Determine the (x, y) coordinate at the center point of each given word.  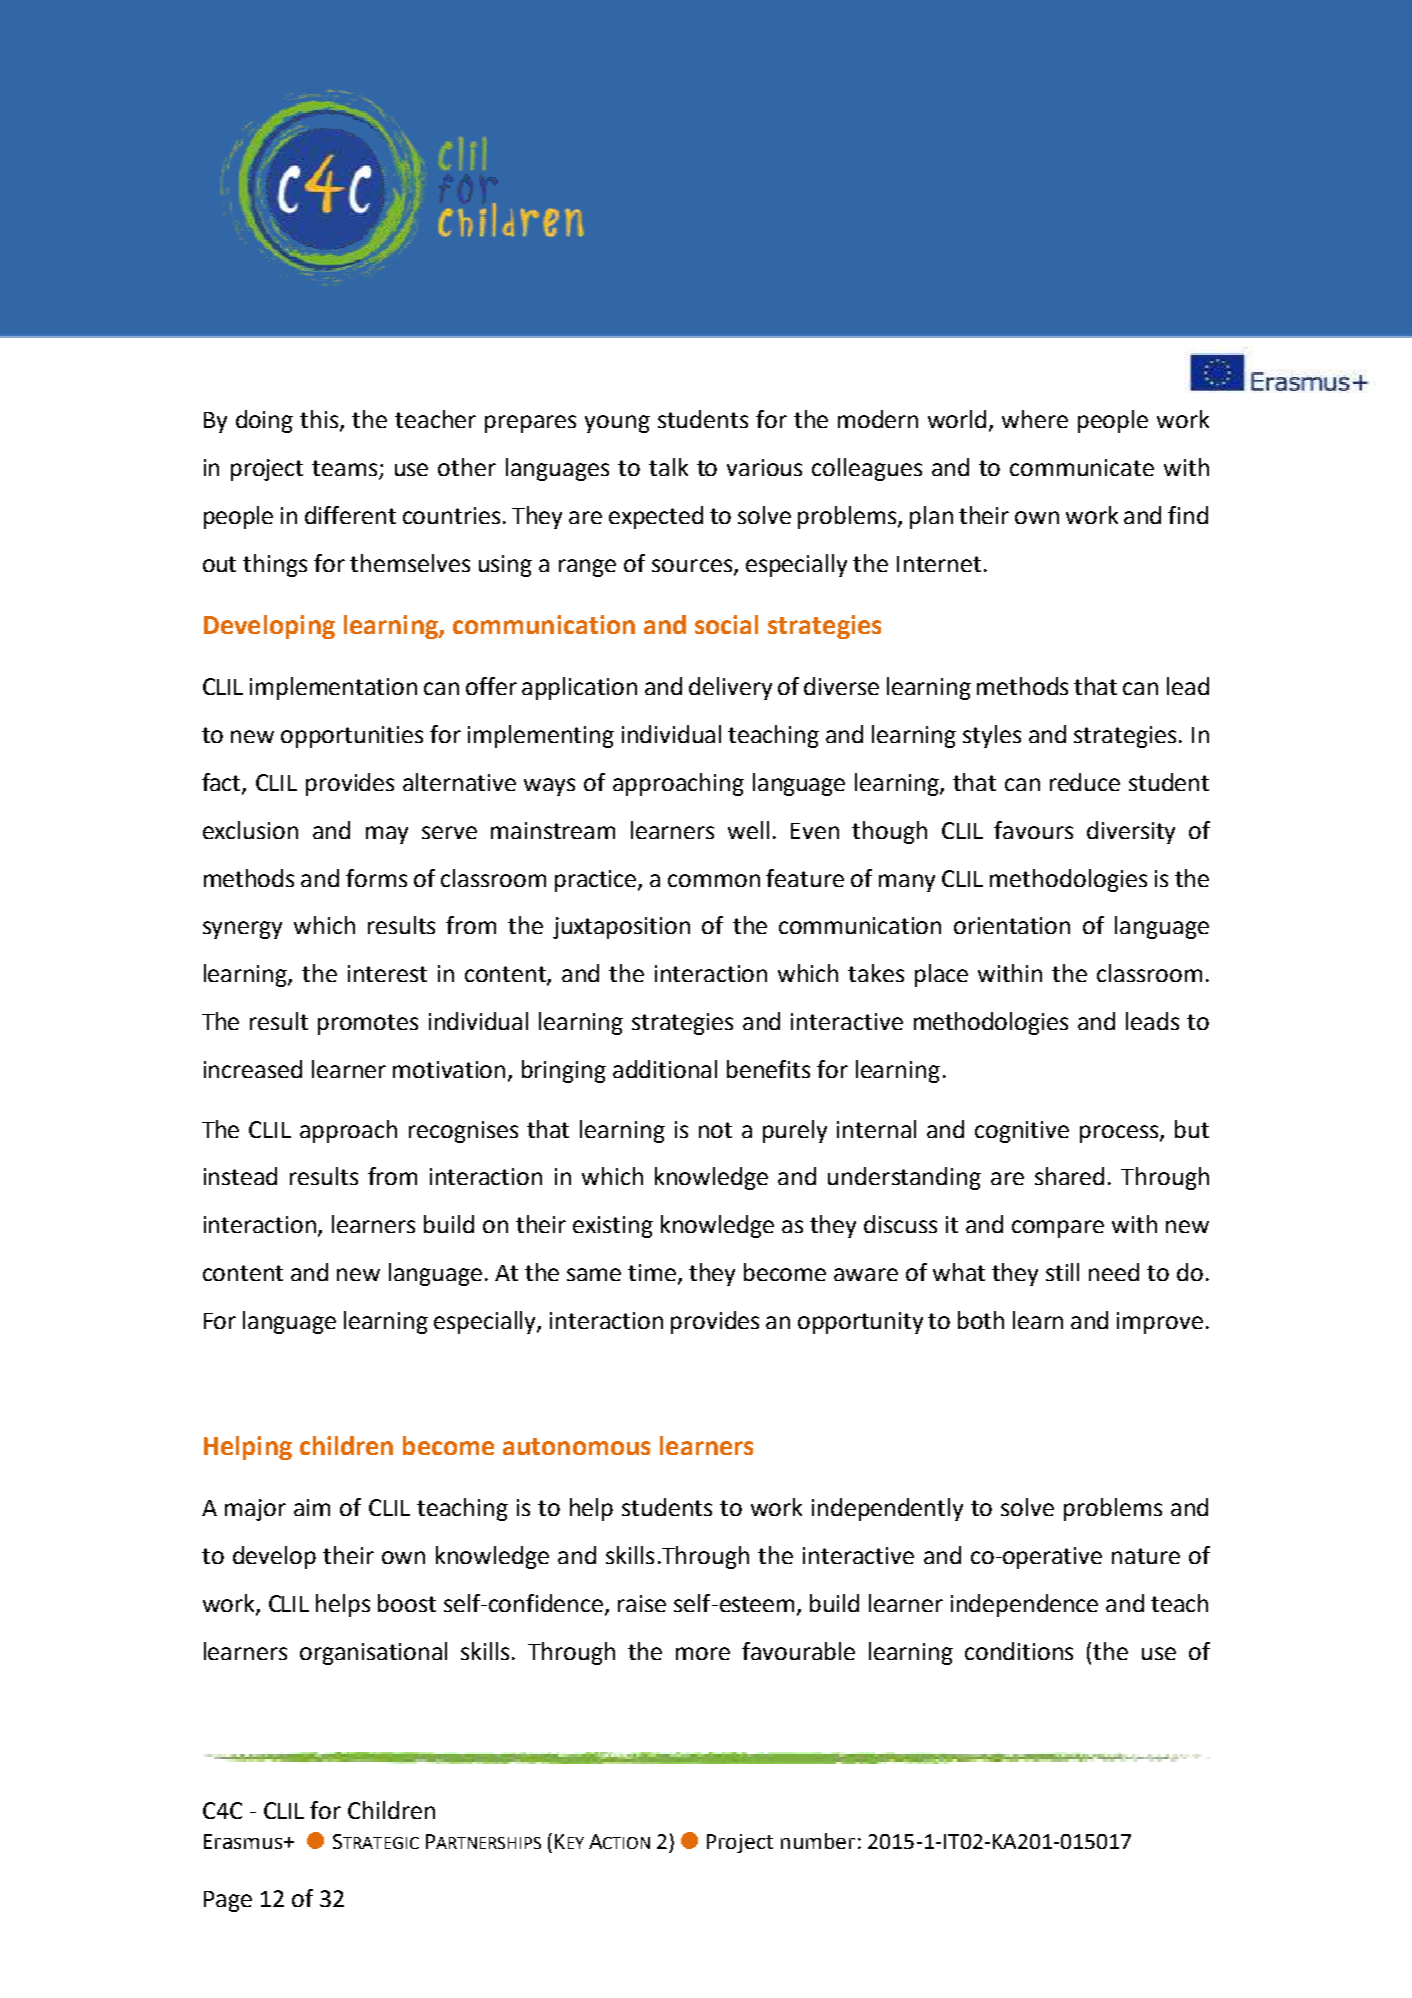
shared (1069, 1176)
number (818, 1841)
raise (642, 1603)
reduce (1085, 782)
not (715, 1130)
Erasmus (243, 1841)
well (748, 830)
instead (240, 1176)
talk (668, 467)
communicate (1082, 467)
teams (346, 469)
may (387, 835)
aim (312, 1507)
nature (1146, 1556)
